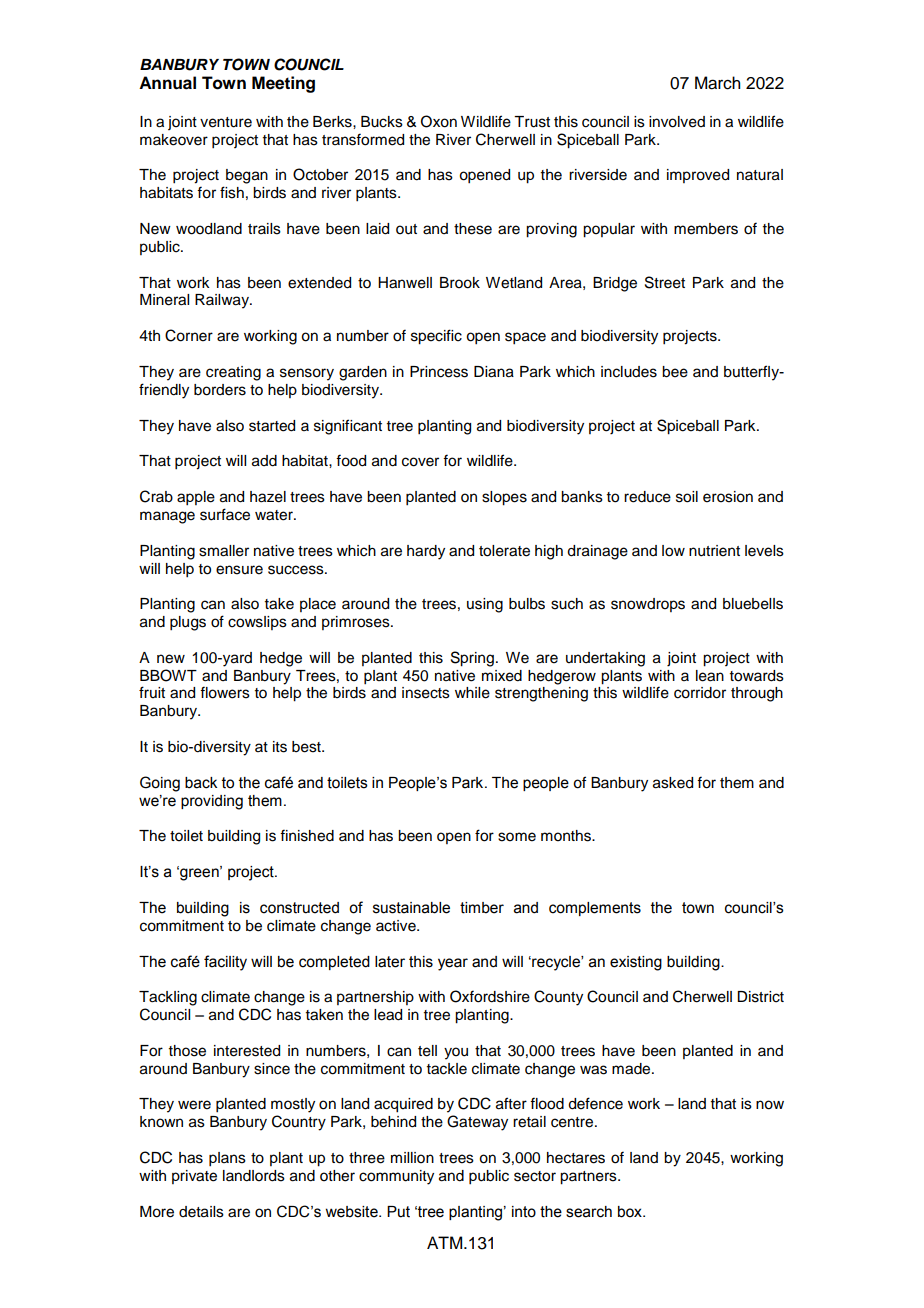 The width and height of the screenshot is (924, 1308). Describe the element at coordinates (188, 623) in the screenshot. I see `plugs` at that location.
